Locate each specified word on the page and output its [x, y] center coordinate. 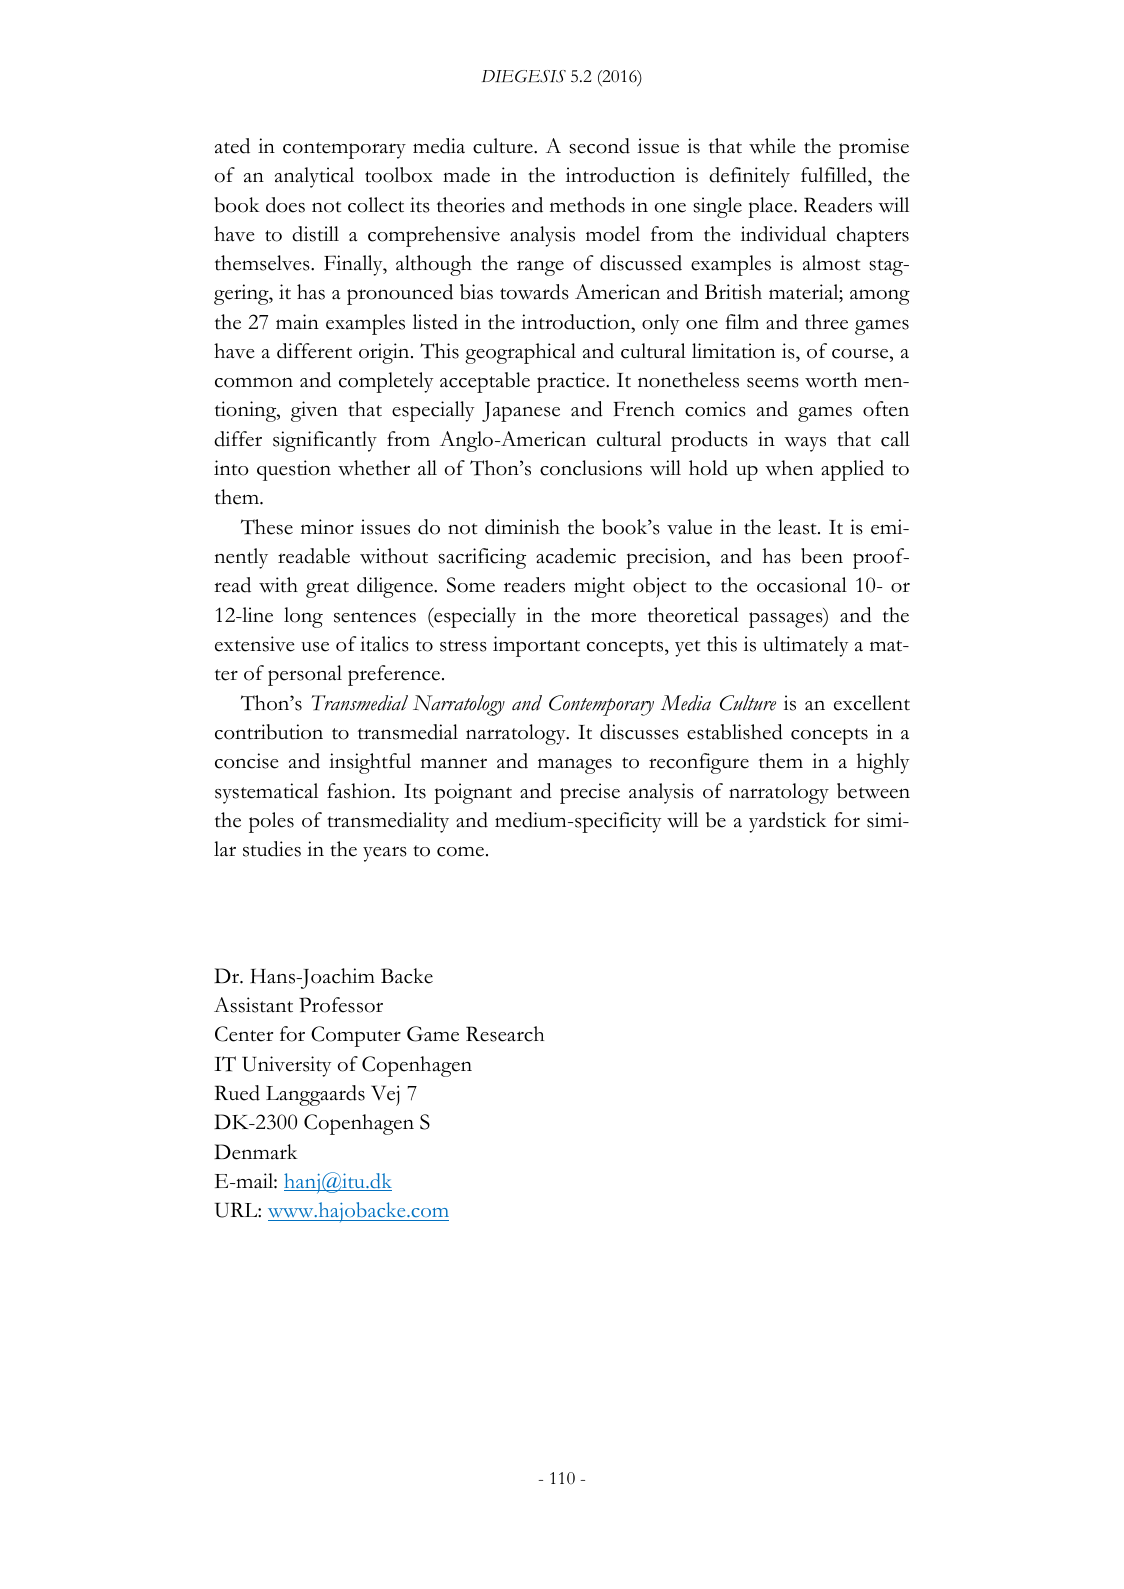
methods [587, 205]
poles [271, 822]
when [789, 468]
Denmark [256, 1152]
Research [505, 1034]
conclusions [591, 468]
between [873, 791]
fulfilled [835, 175]
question [294, 470]
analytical [314, 177]
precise [590, 793]
